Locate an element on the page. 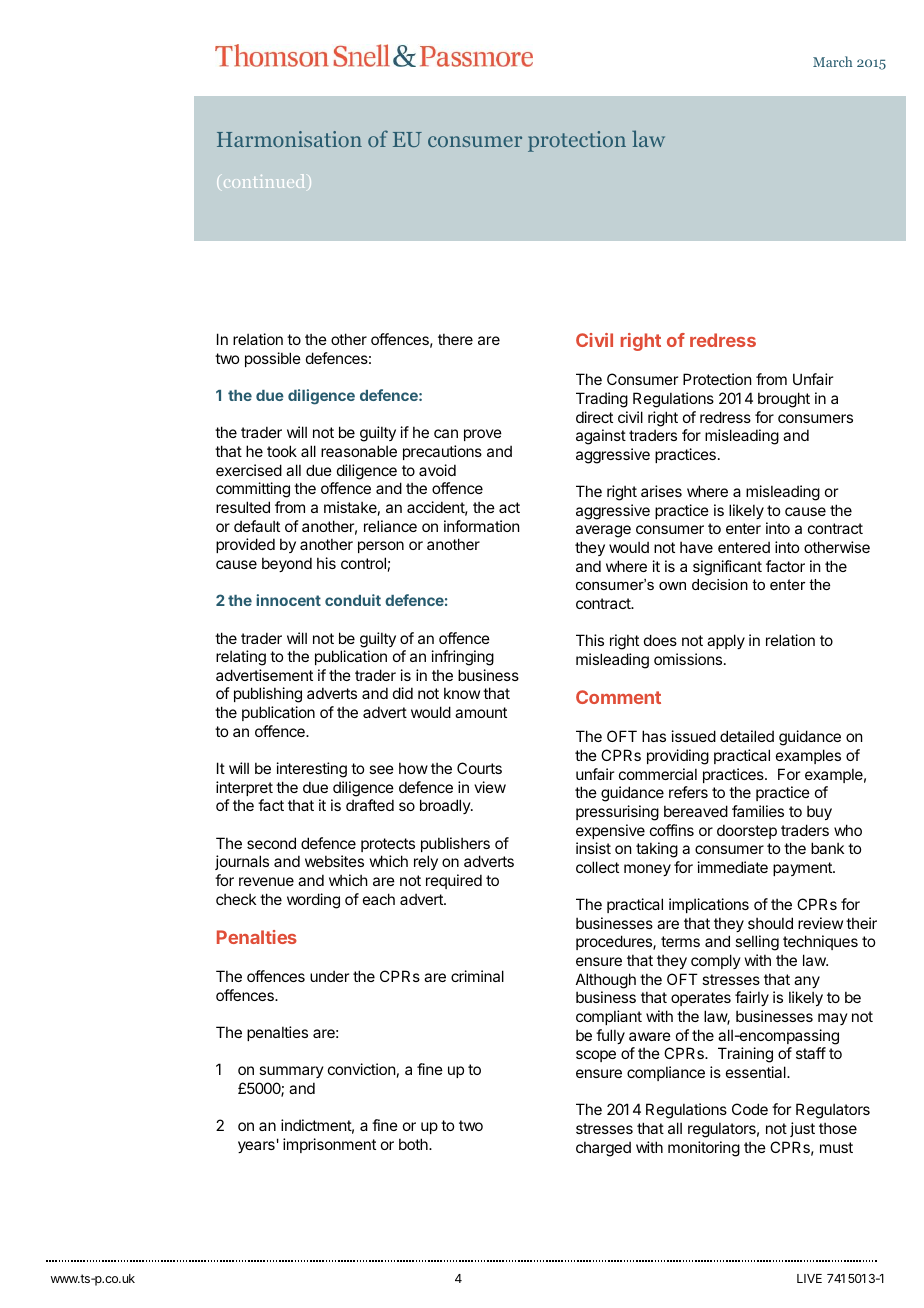 Image resolution: width=924 pixels, height=1308 pixels. March is located at coordinates (832, 61).
